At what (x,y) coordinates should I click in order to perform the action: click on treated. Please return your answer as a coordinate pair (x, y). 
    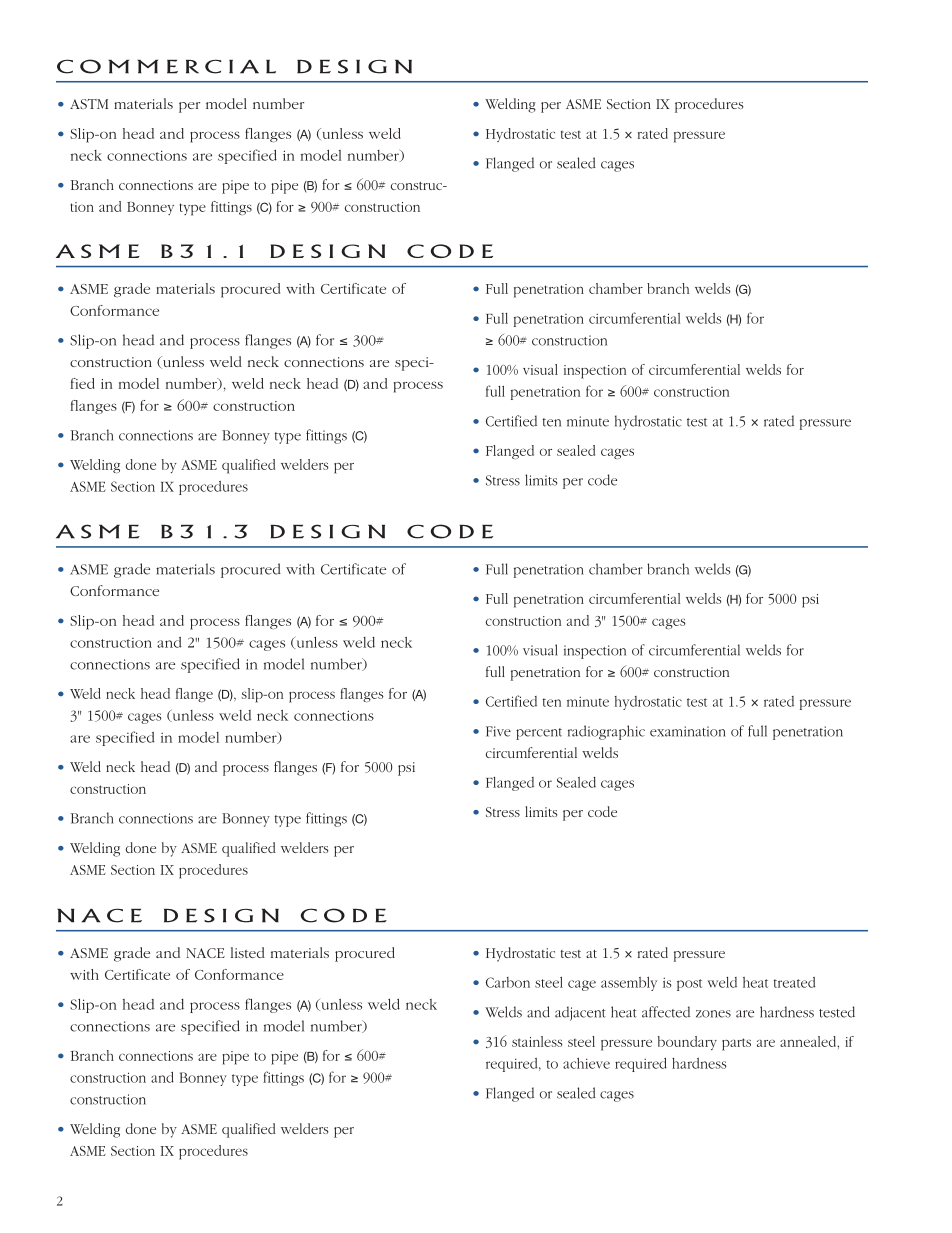
    Looking at the image, I should click on (795, 982).
